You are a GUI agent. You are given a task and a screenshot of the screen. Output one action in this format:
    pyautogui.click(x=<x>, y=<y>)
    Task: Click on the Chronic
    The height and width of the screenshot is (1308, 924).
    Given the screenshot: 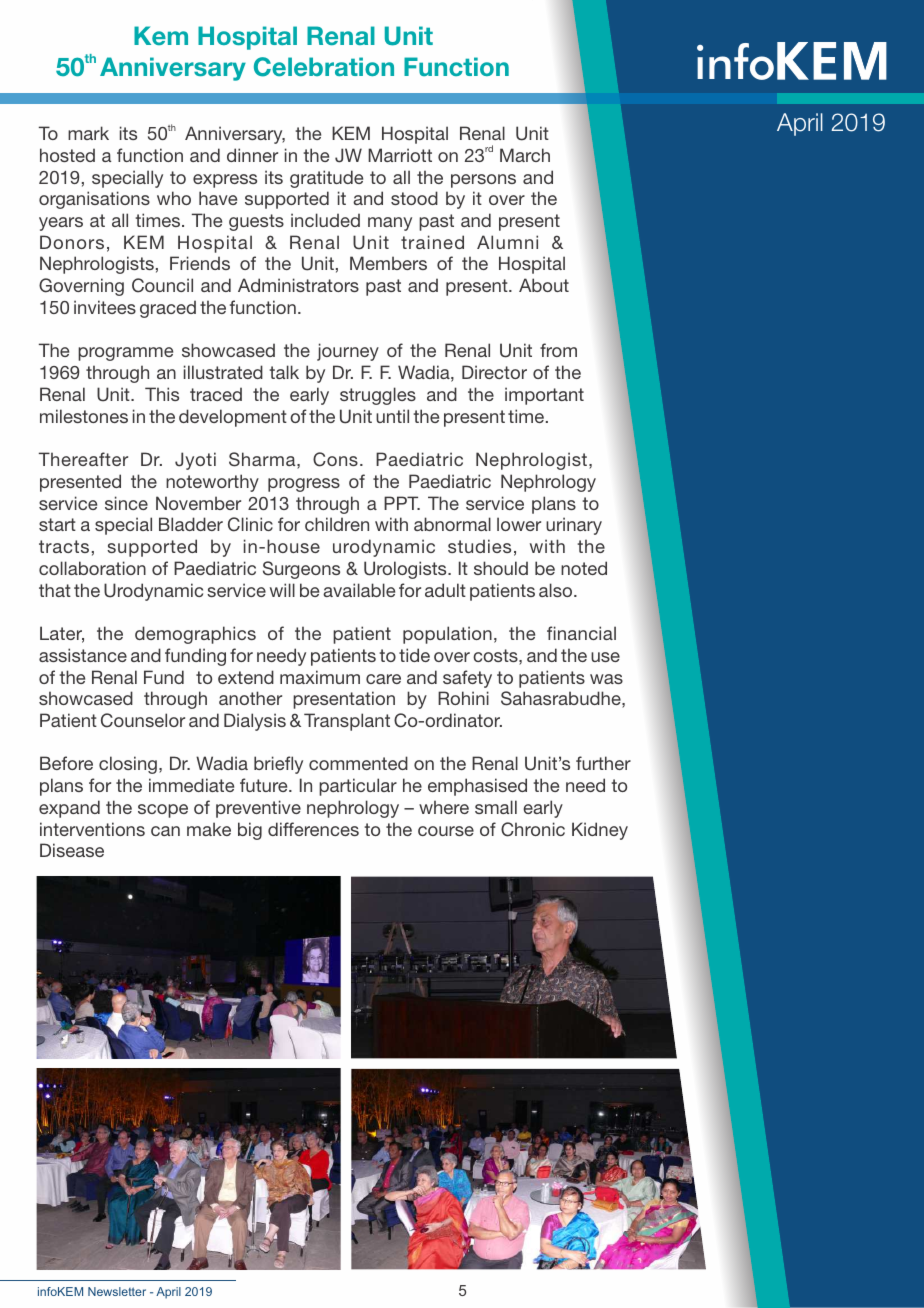 What is the action you would take?
    pyautogui.click(x=533, y=829)
